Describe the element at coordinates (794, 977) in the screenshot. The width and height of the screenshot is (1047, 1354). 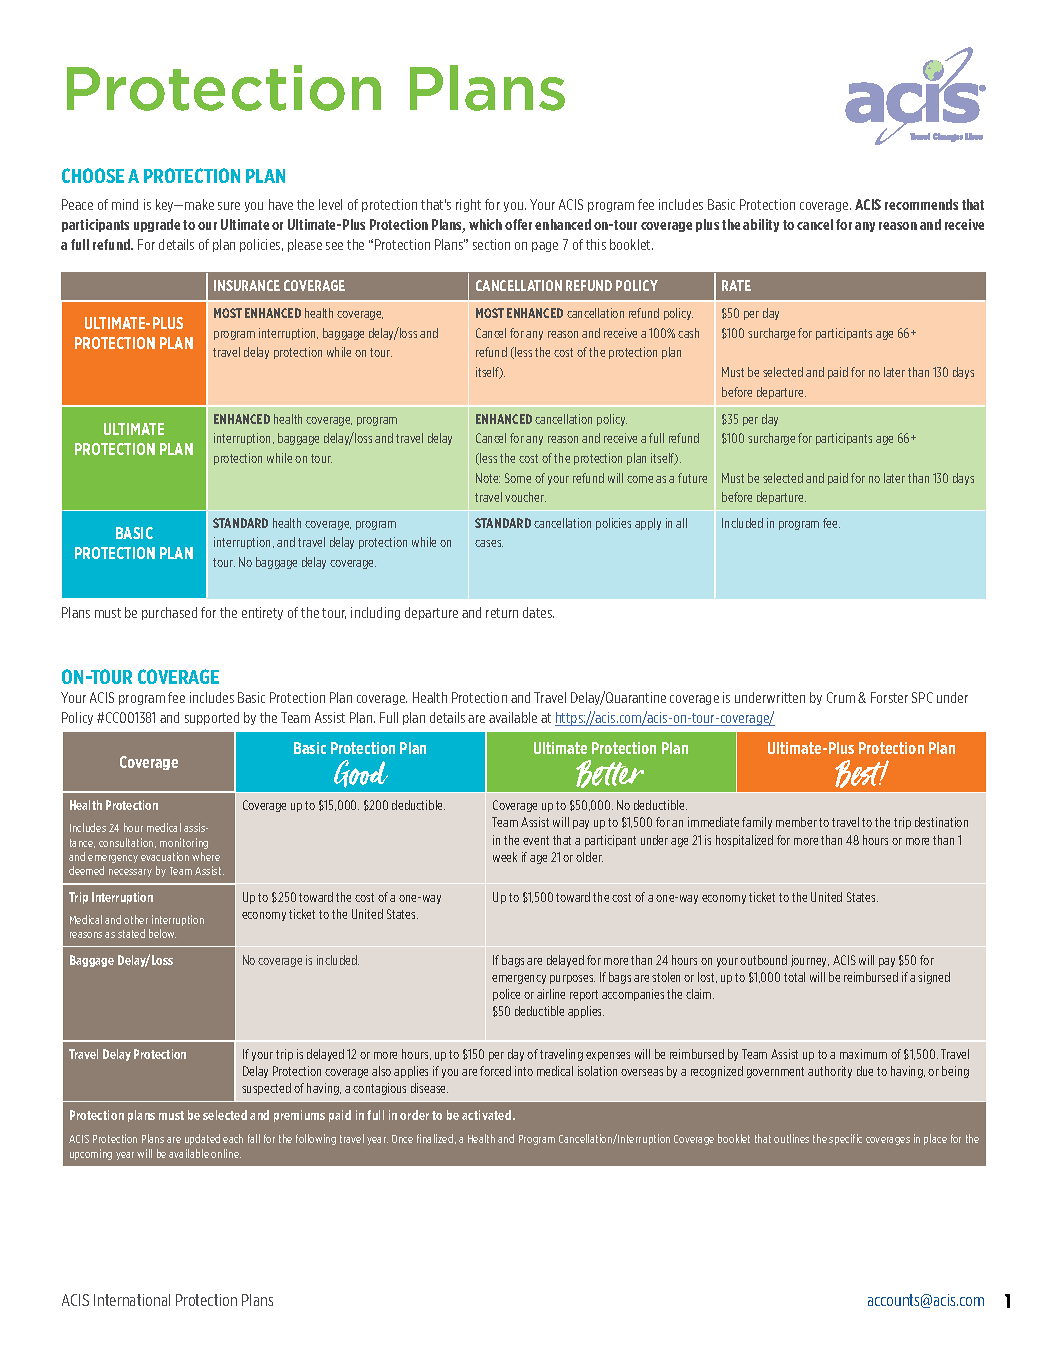
I see `total` at that location.
